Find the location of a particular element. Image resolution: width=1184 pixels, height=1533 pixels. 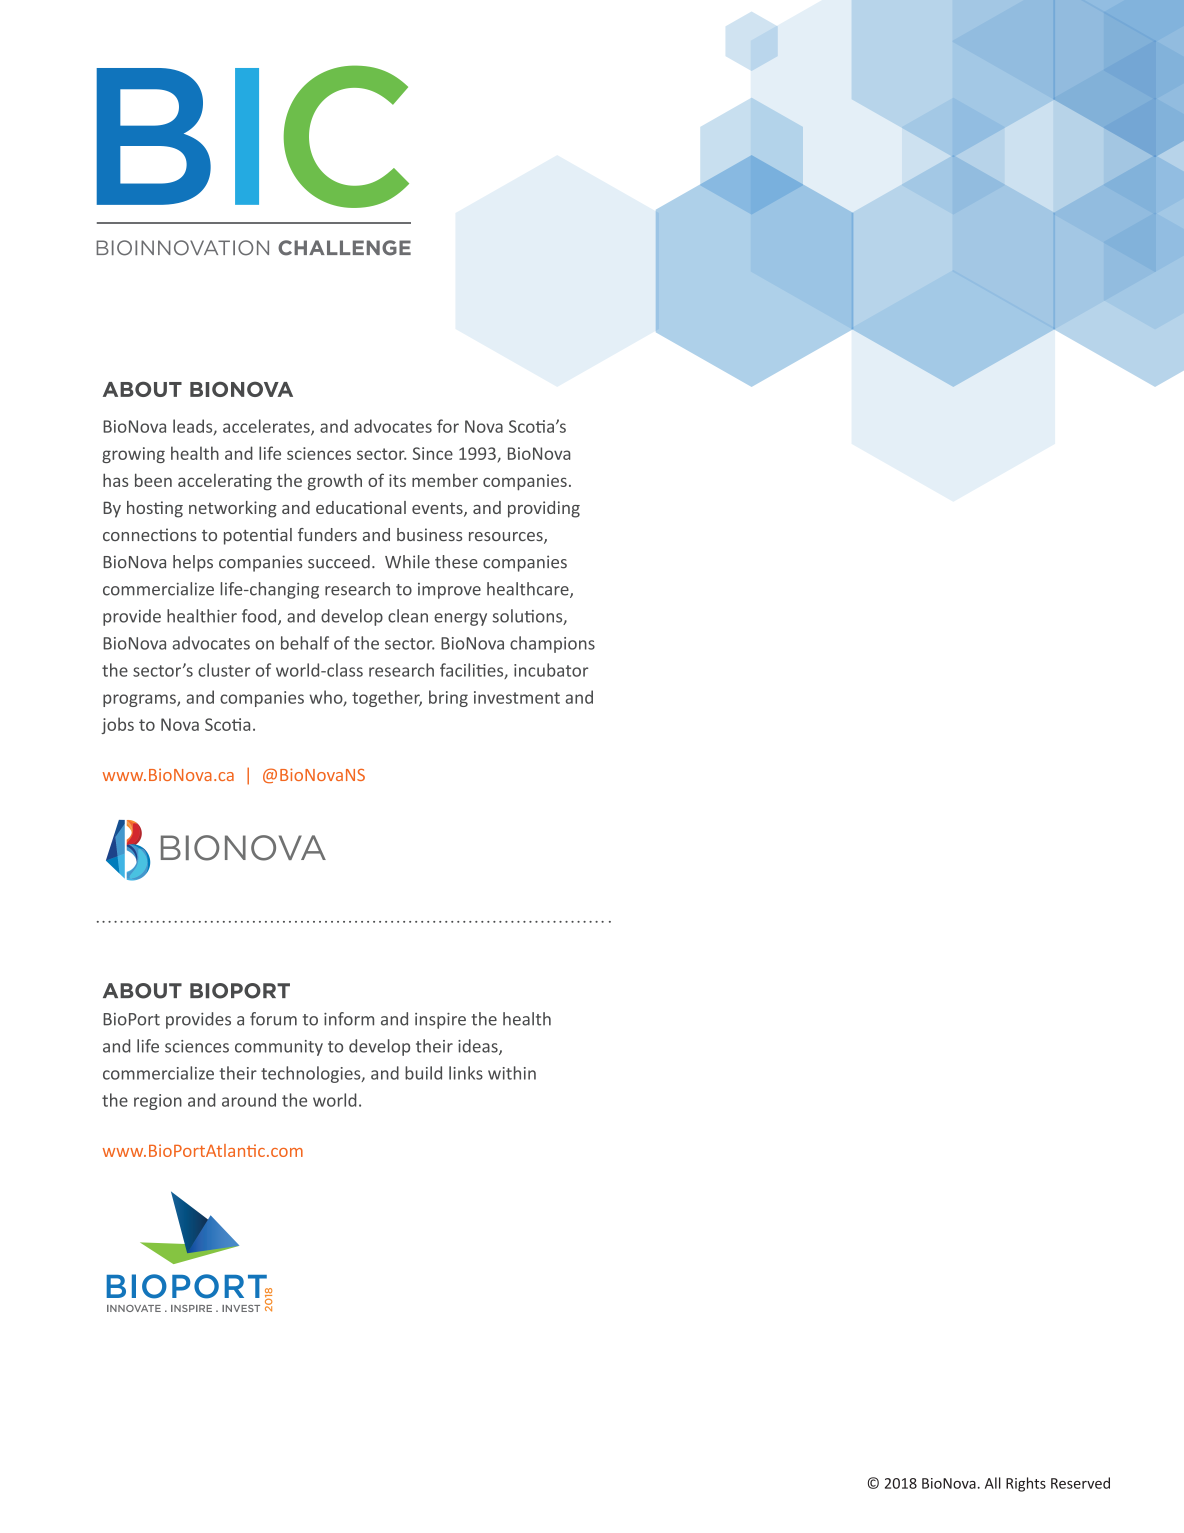

within is located at coordinates (512, 1073).
